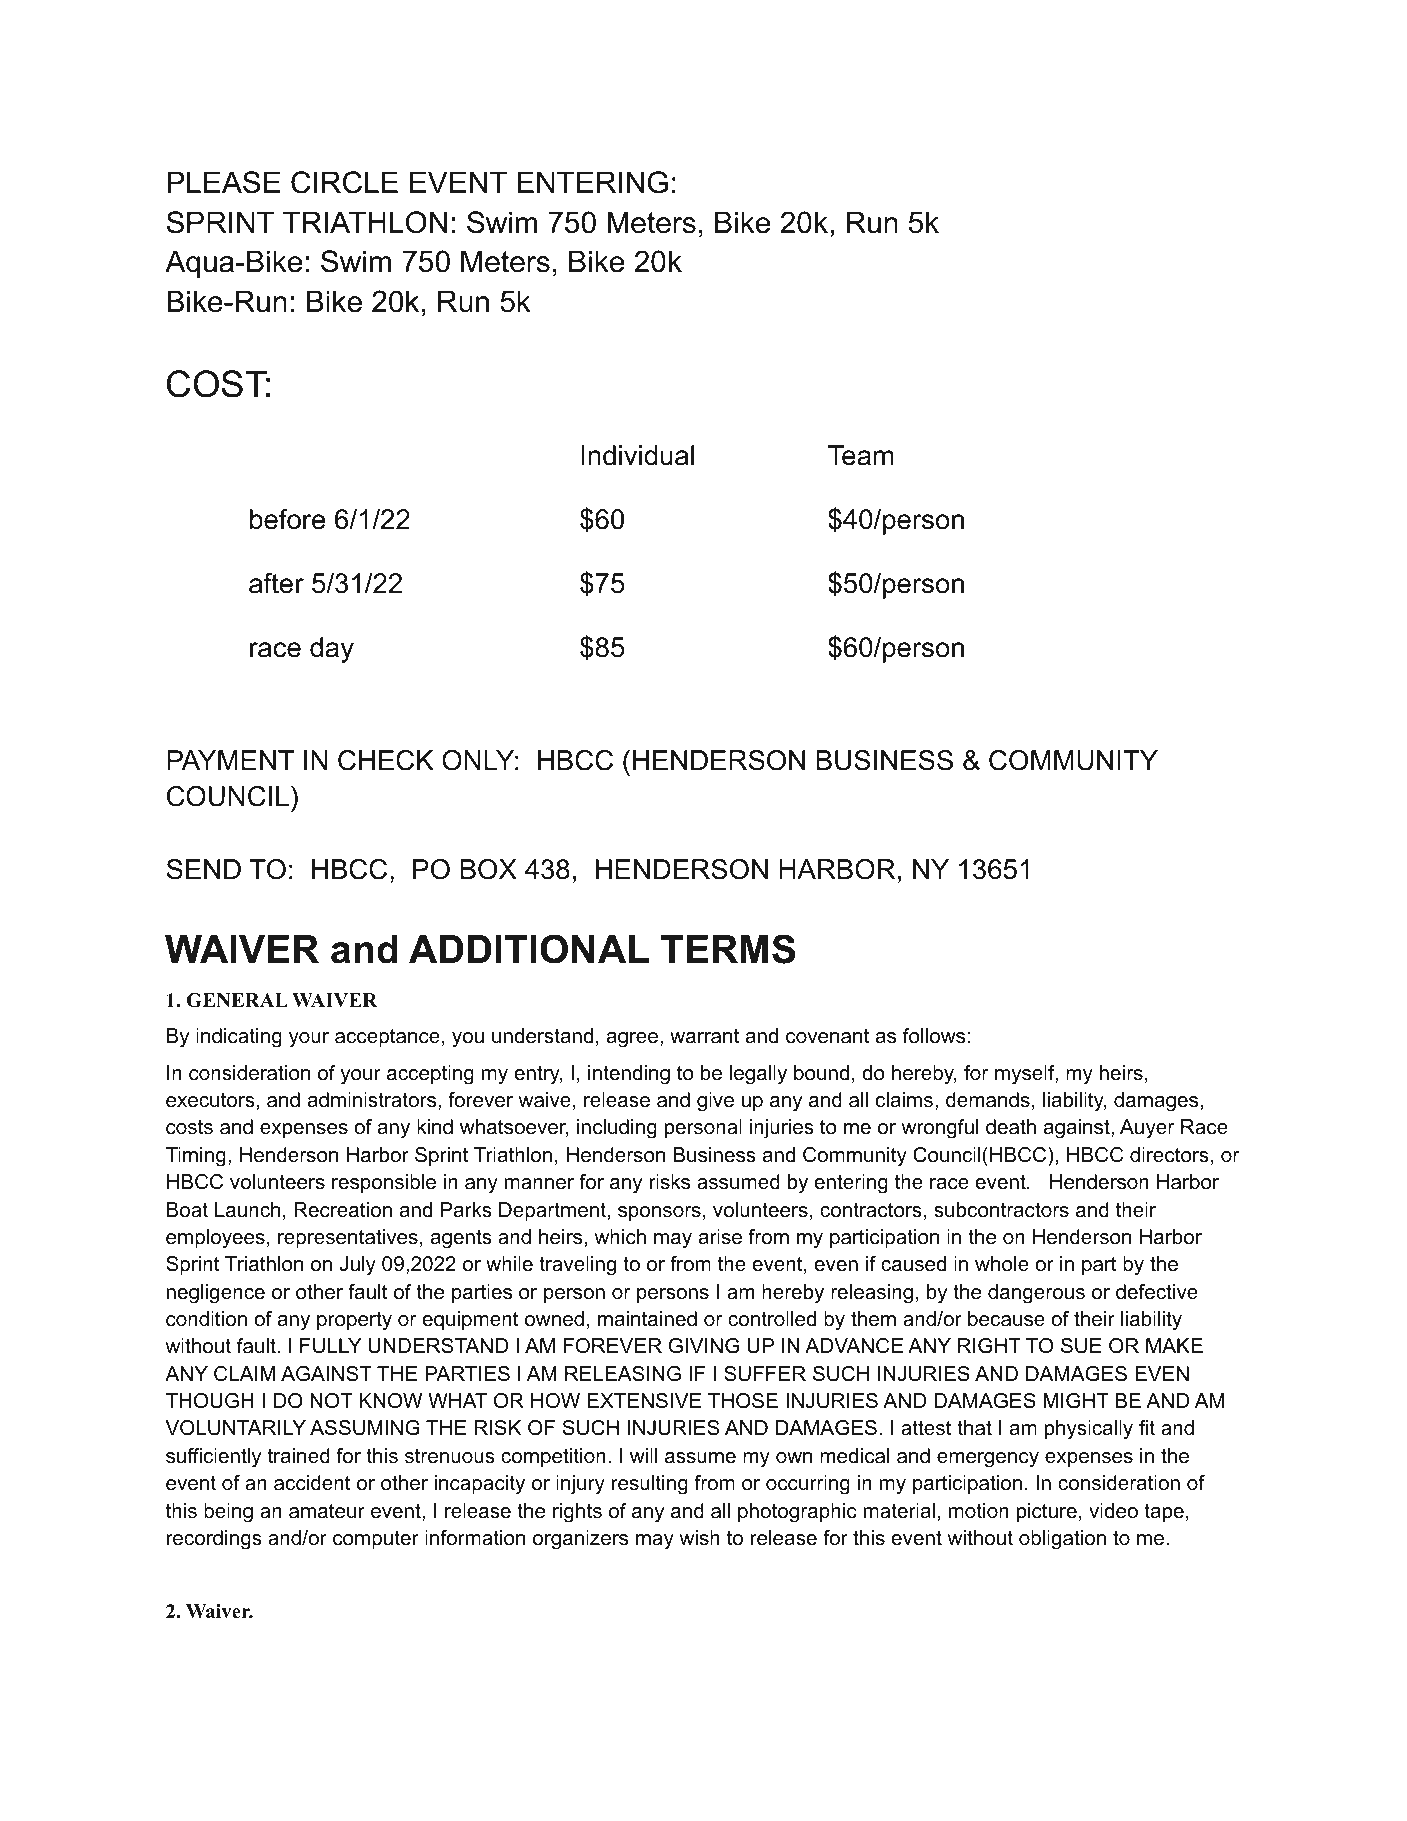  I want to click on accident, so click(312, 1483).
